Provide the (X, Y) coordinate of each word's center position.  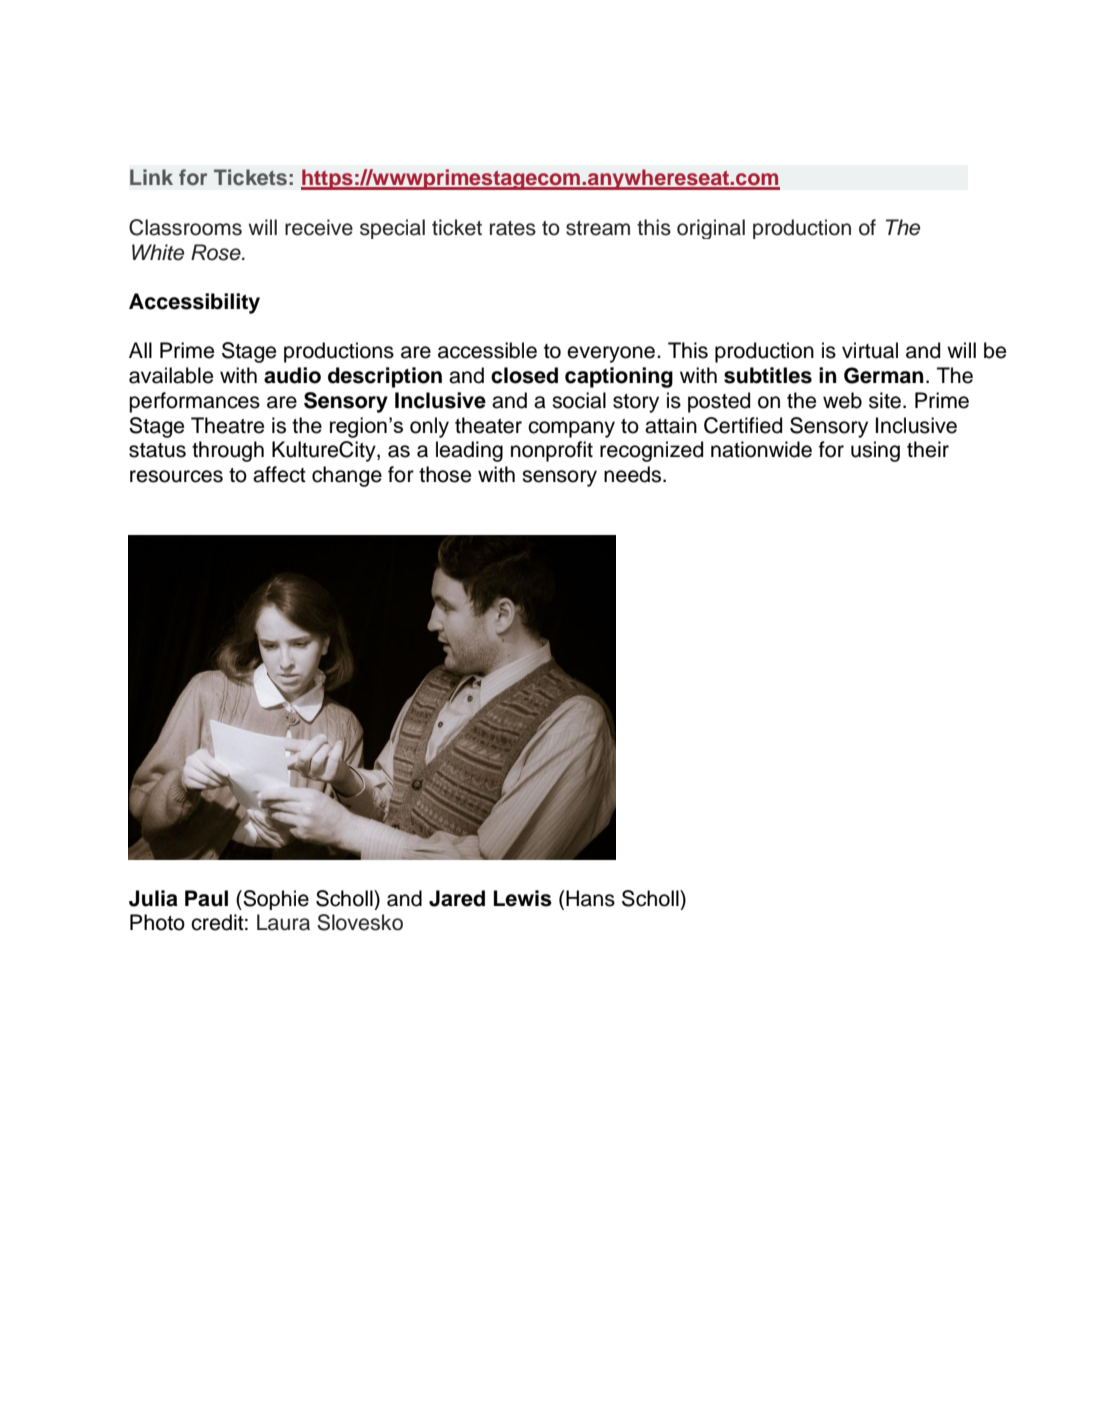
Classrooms (185, 227)
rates (513, 228)
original (711, 229)
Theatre (227, 425)
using (875, 451)
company (571, 429)
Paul (206, 898)
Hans (589, 898)
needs (634, 474)
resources (176, 476)
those (445, 474)
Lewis (523, 898)
